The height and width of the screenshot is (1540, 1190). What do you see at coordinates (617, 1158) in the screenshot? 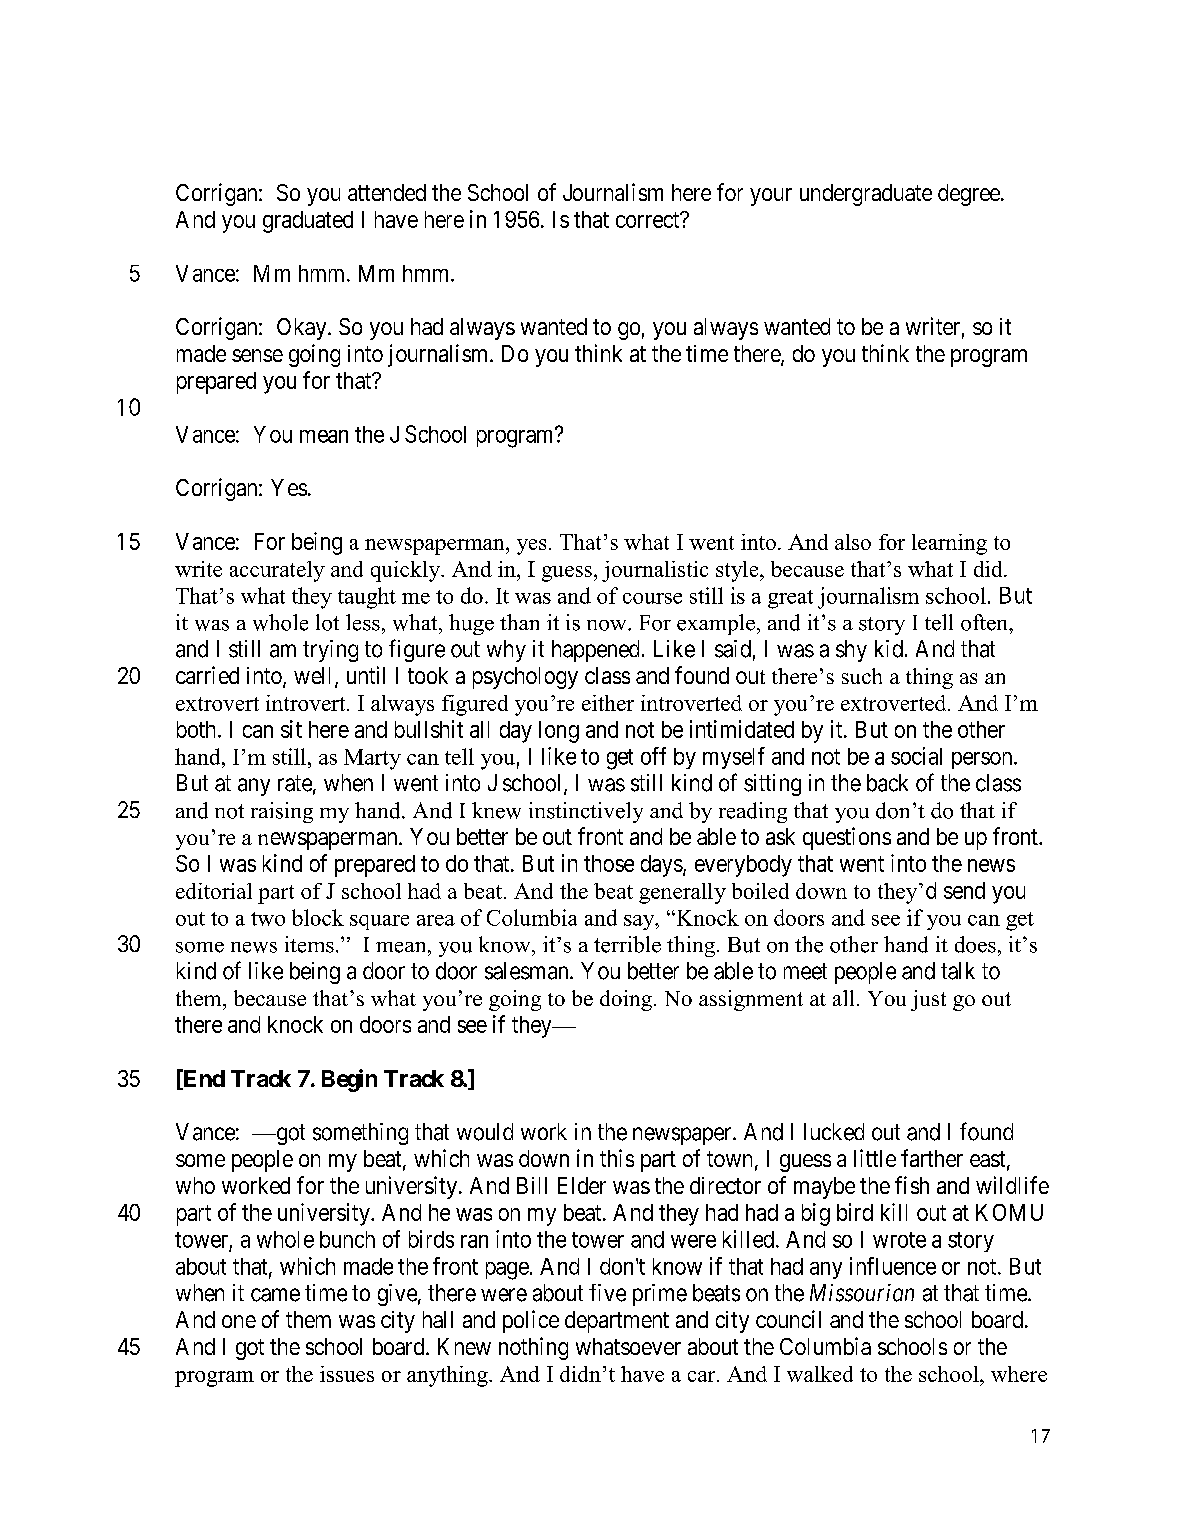
I see `this` at bounding box center [617, 1158].
